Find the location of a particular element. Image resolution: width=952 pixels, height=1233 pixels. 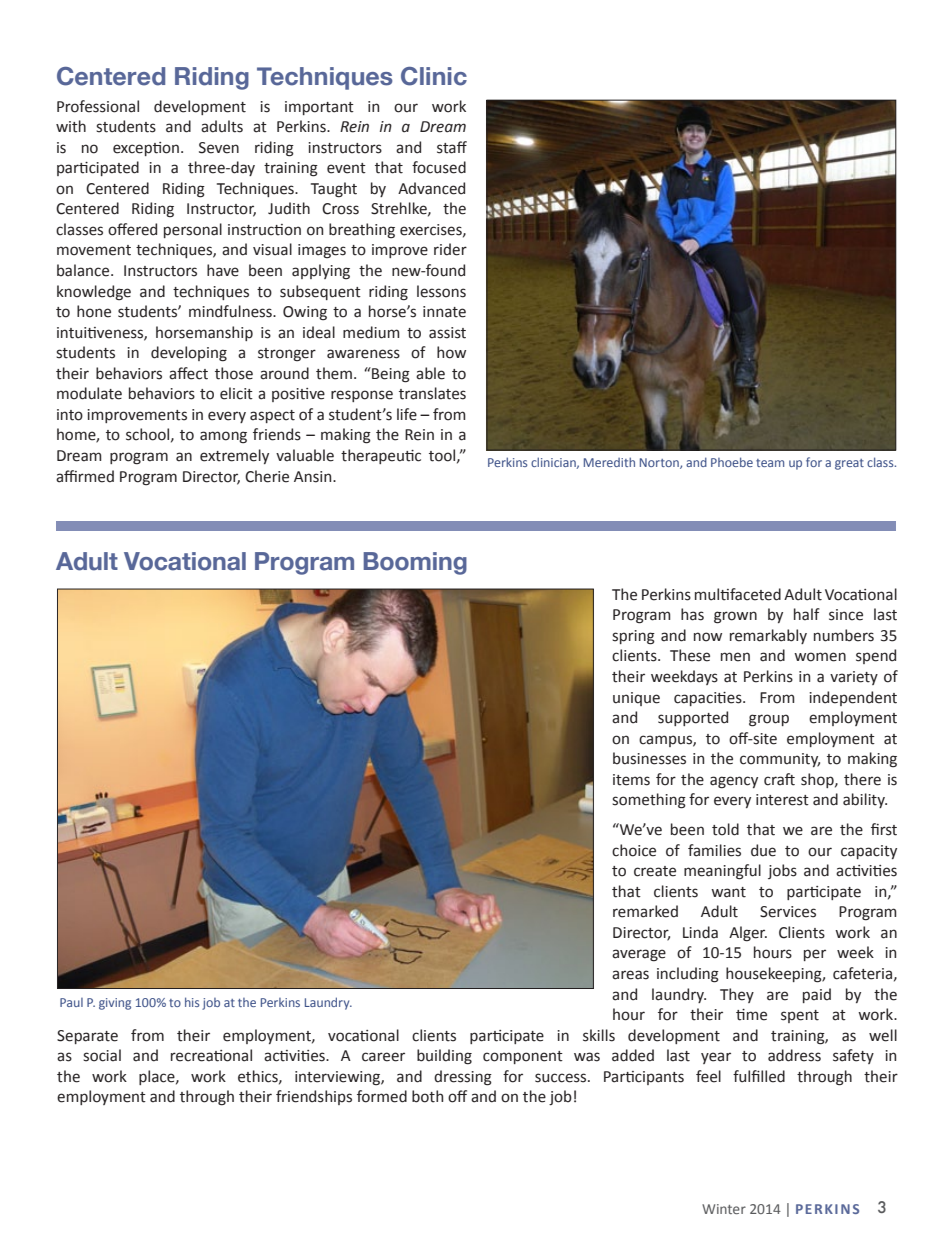

recreational is located at coordinates (211, 1055).
